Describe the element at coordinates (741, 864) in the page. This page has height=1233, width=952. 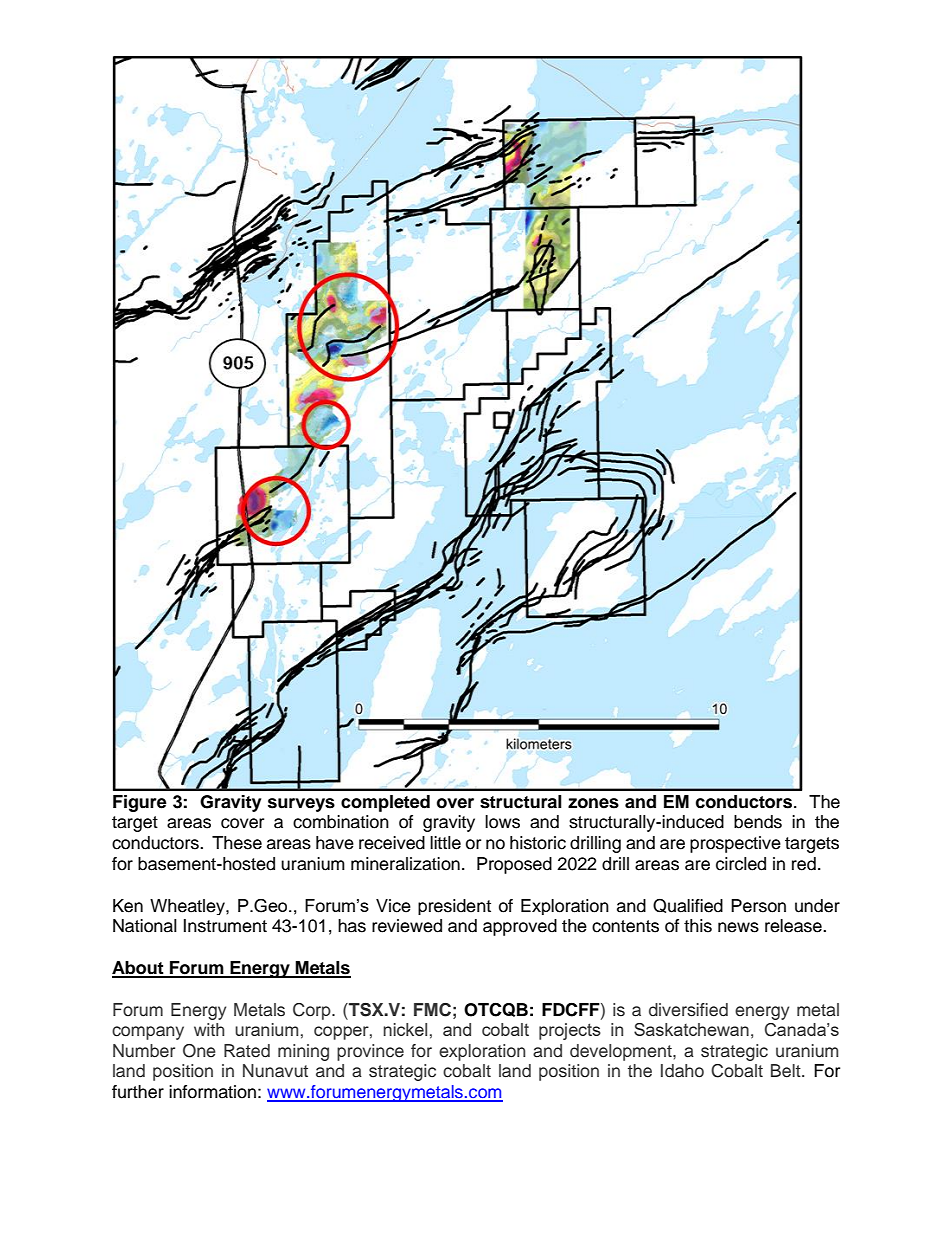
I see `circled` at that location.
